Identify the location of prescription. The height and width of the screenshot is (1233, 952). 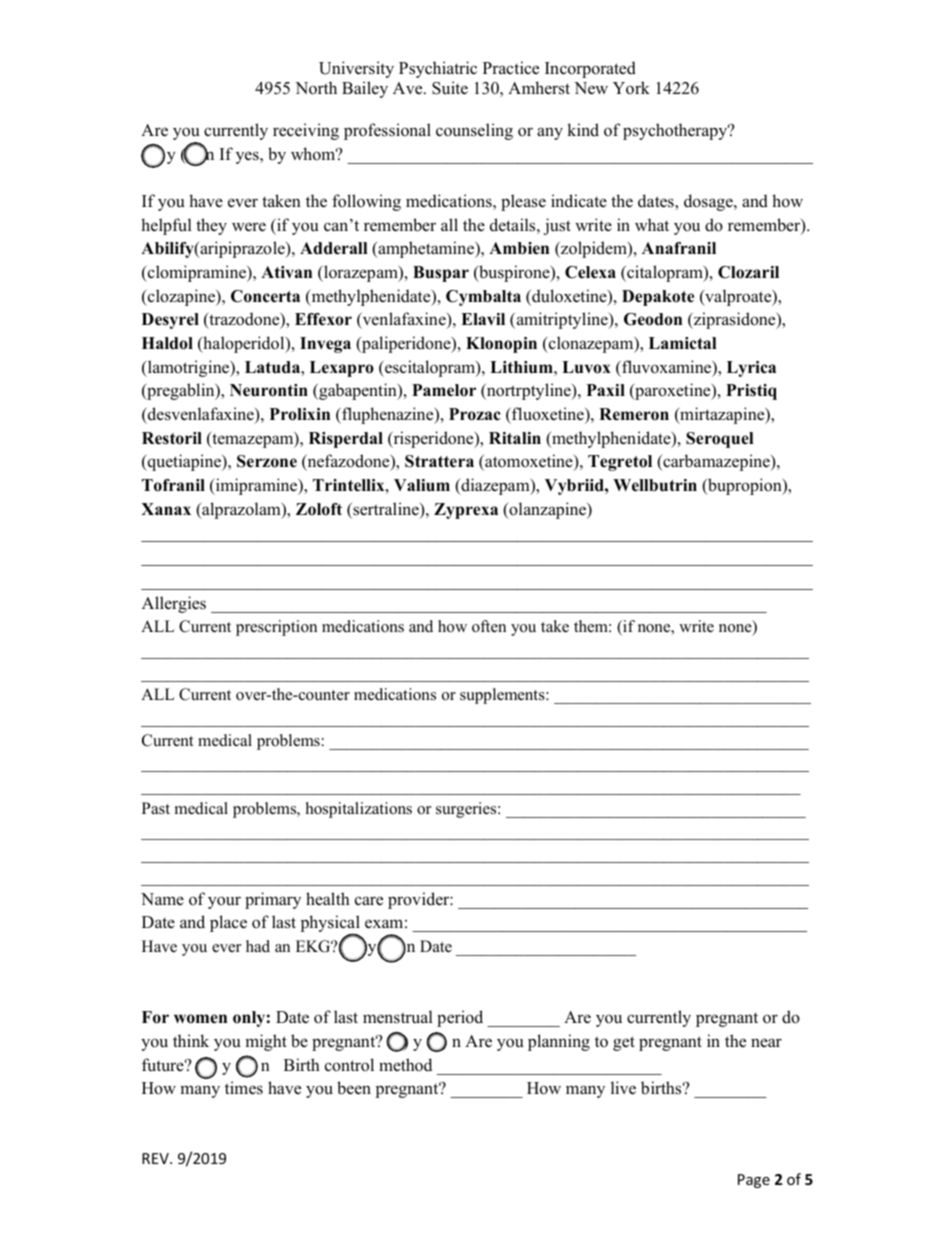
(276, 628).
